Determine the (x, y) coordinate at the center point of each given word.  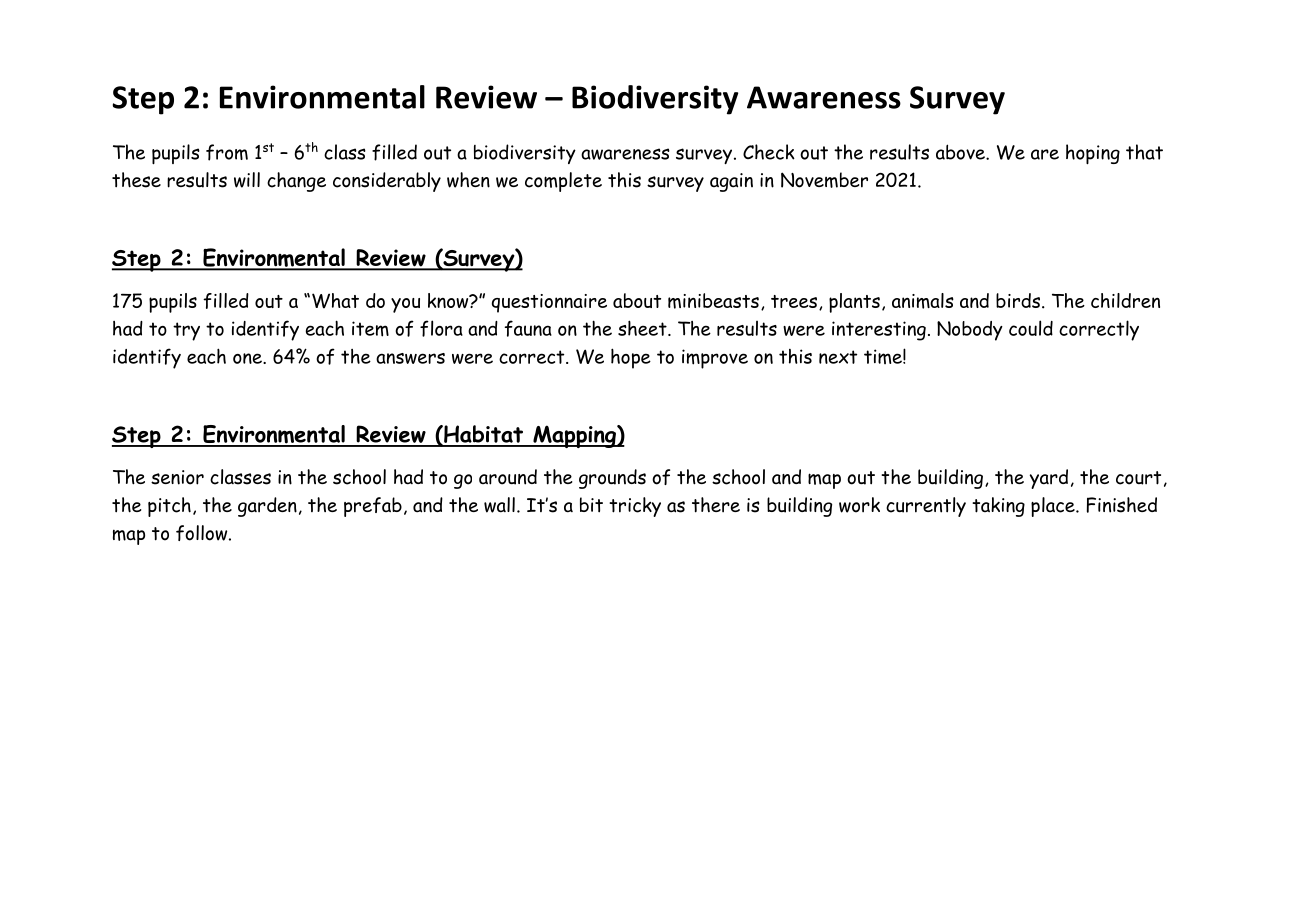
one (248, 358)
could (1031, 328)
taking (998, 507)
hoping (1093, 154)
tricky (635, 507)
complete (563, 182)
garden (267, 507)
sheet (643, 328)
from (227, 152)
